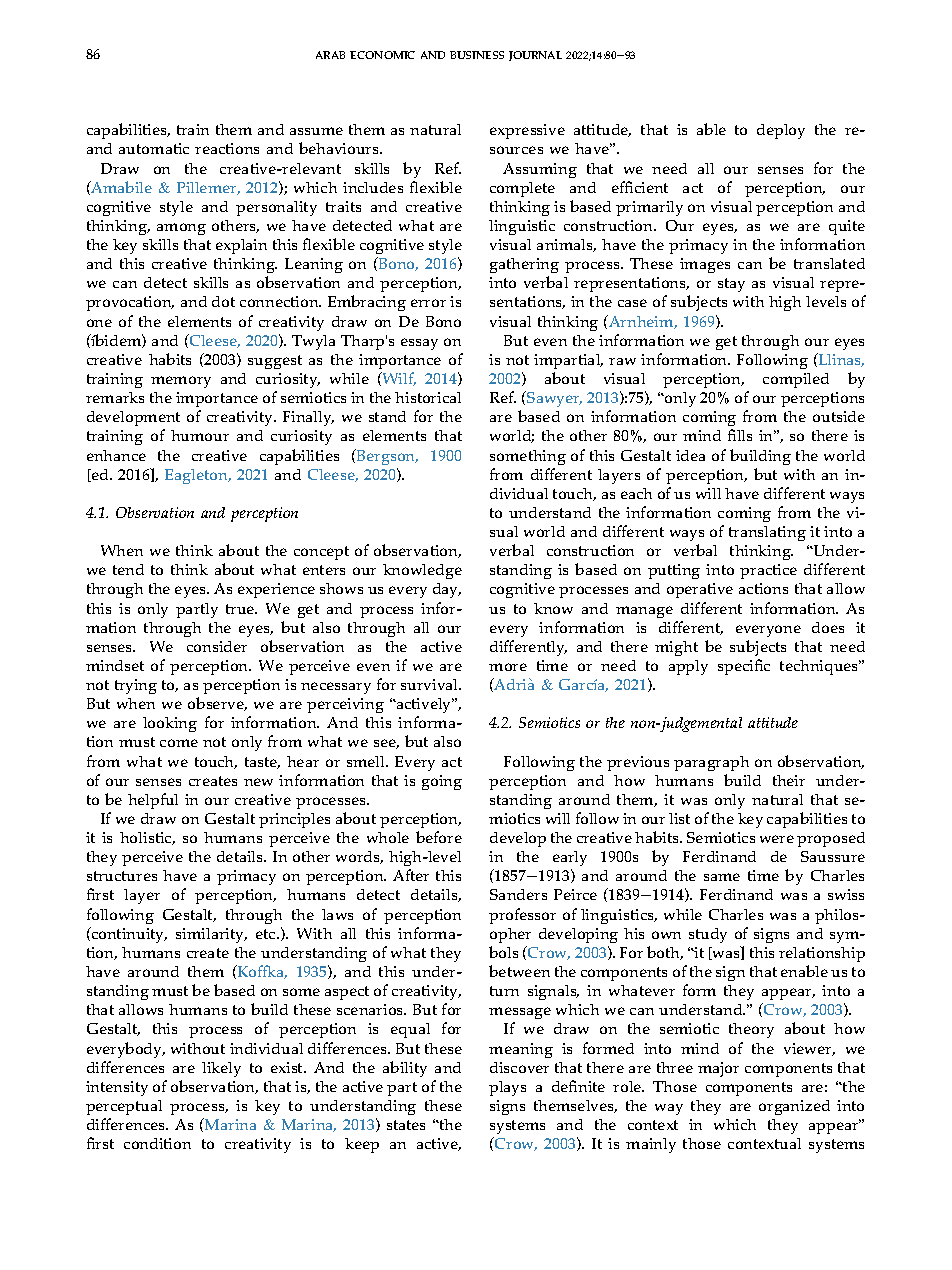 The height and width of the image is (1270, 952). What do you see at coordinates (768, 571) in the image?
I see `practice` at bounding box center [768, 571].
